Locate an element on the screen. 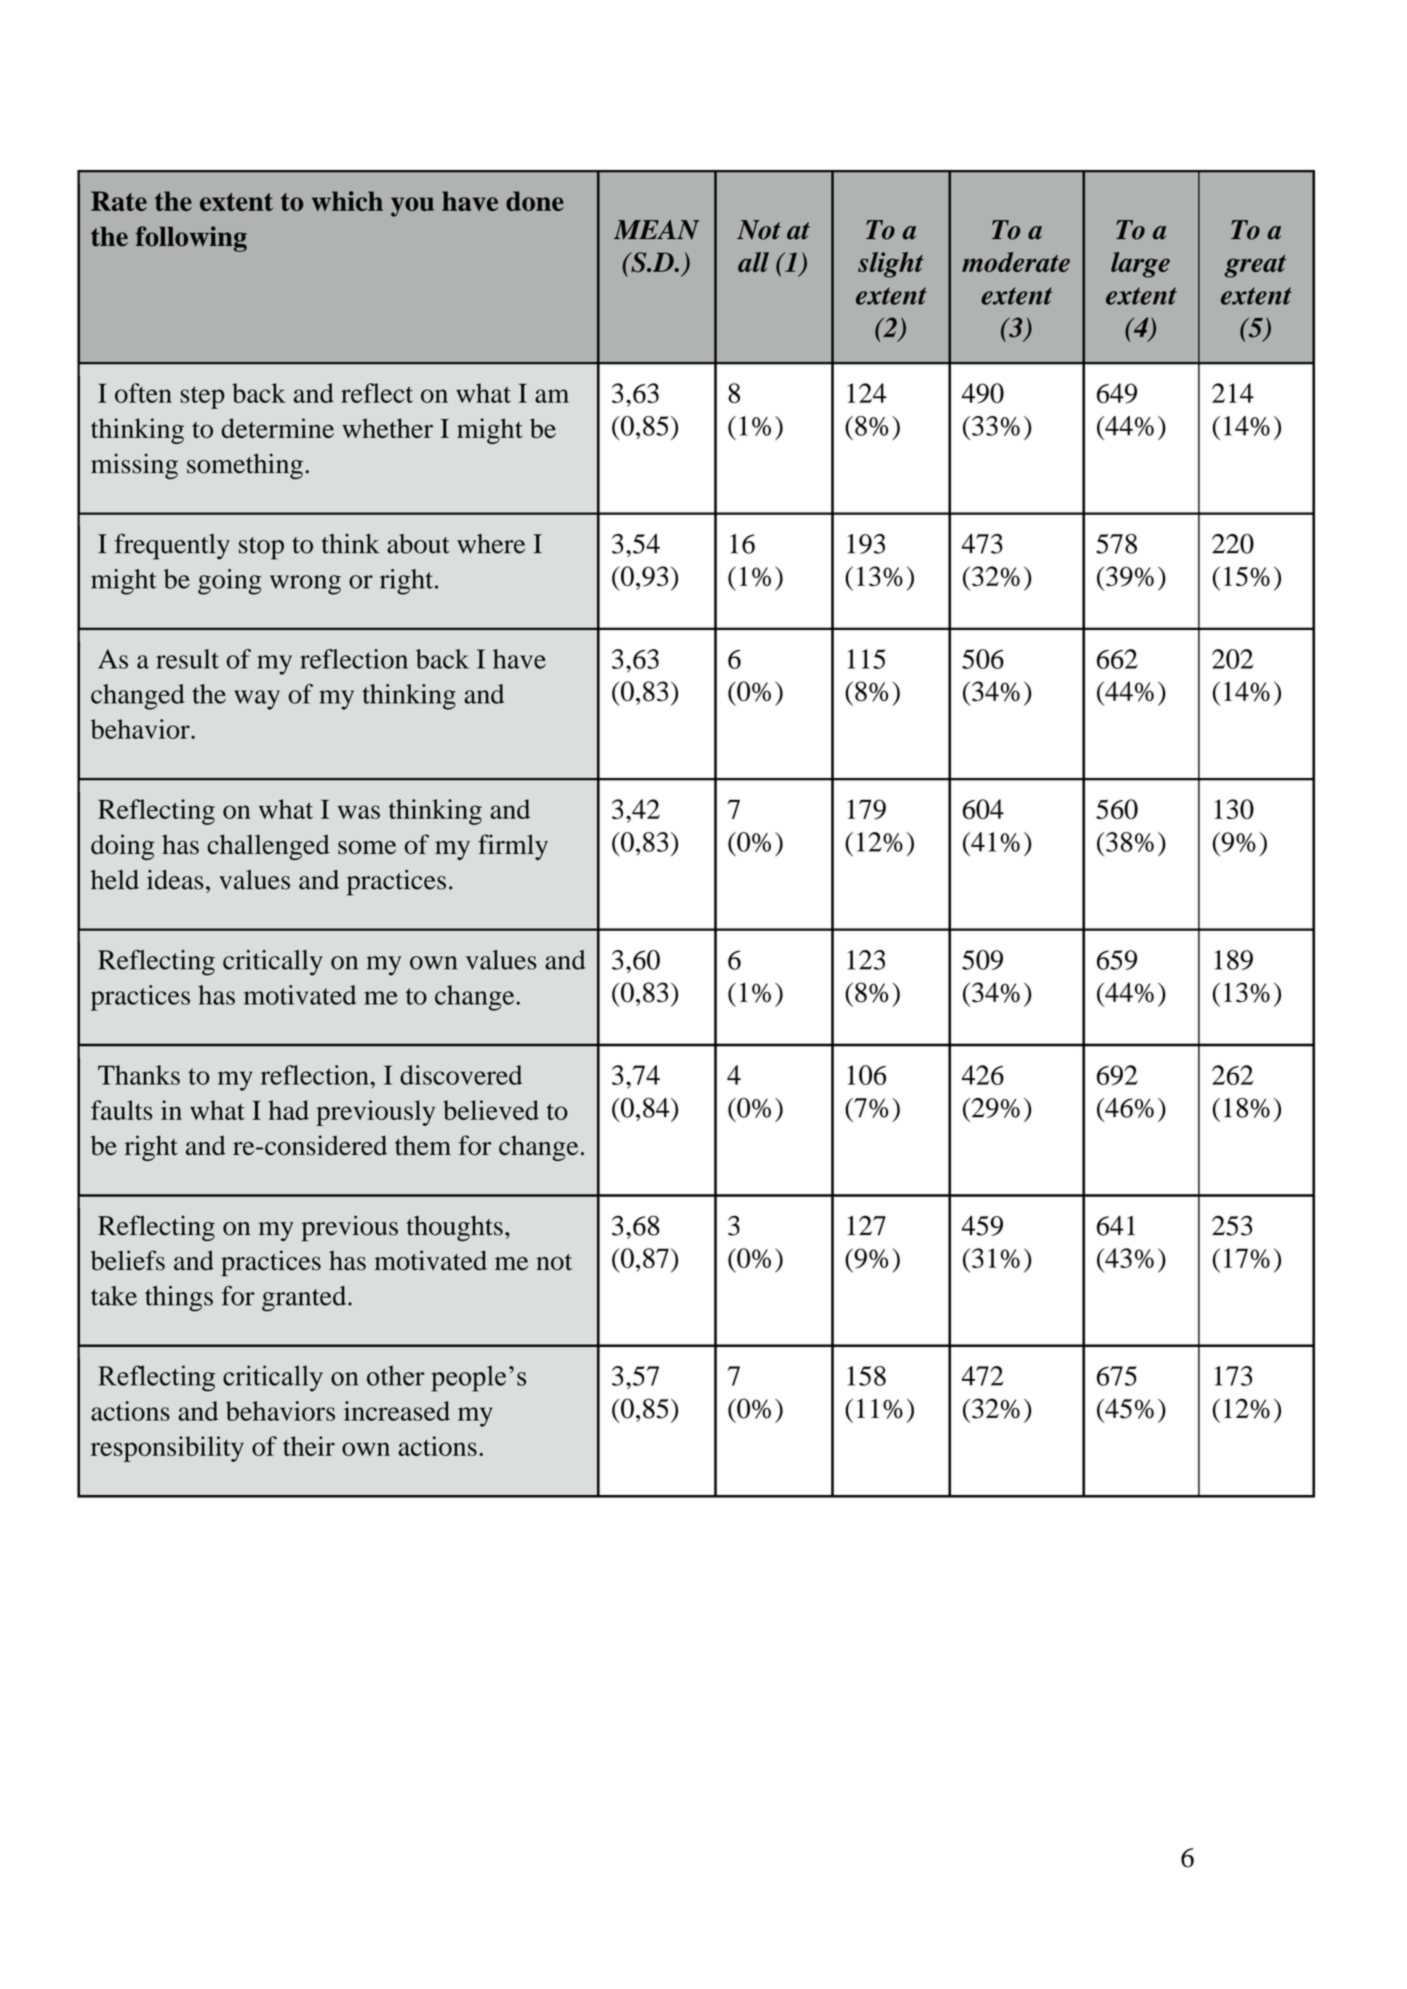 Image resolution: width=1407 pixels, height=1989 pixels. their is located at coordinates (309, 1446).
